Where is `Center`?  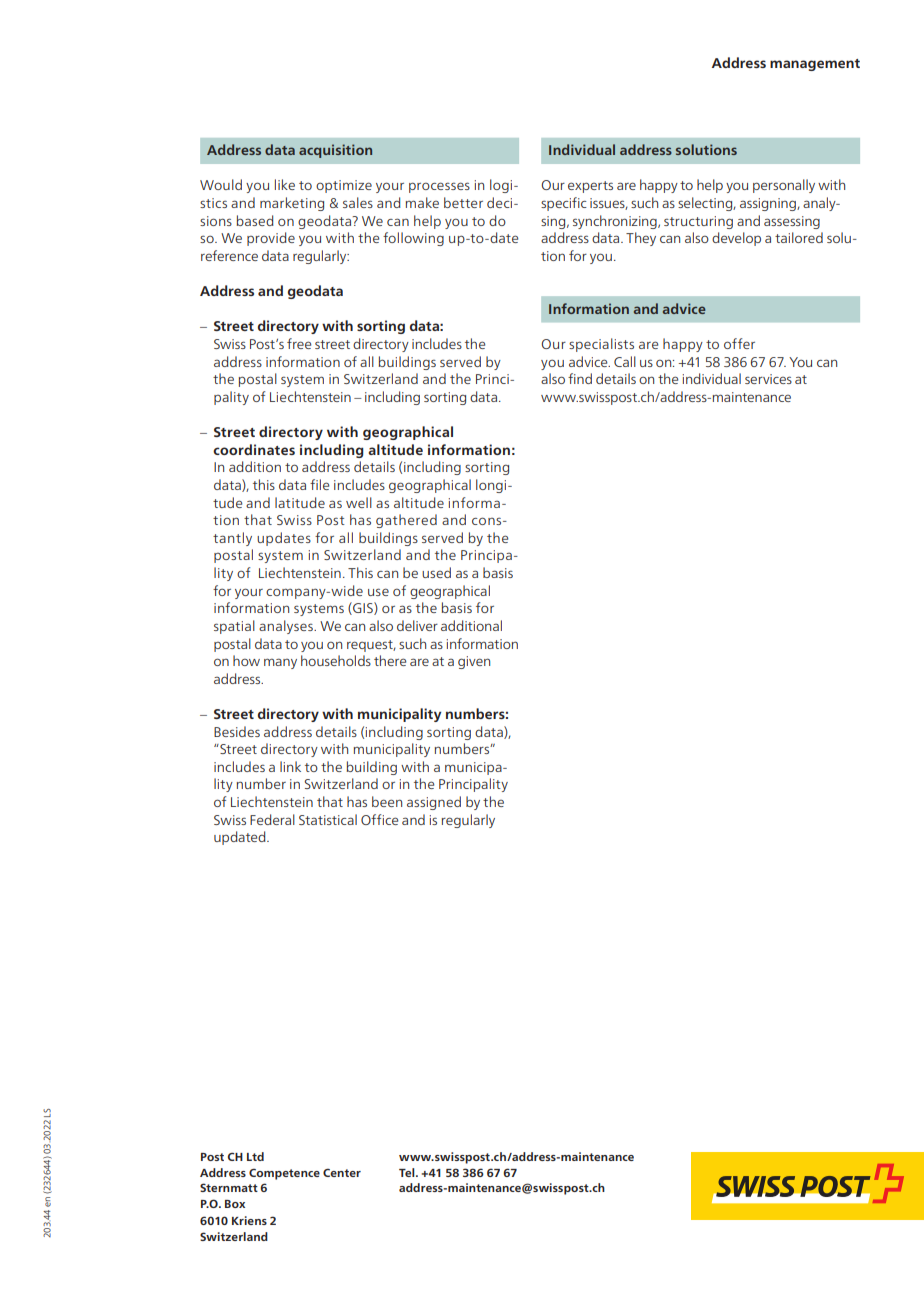
Center is located at coordinates (342, 1173).
